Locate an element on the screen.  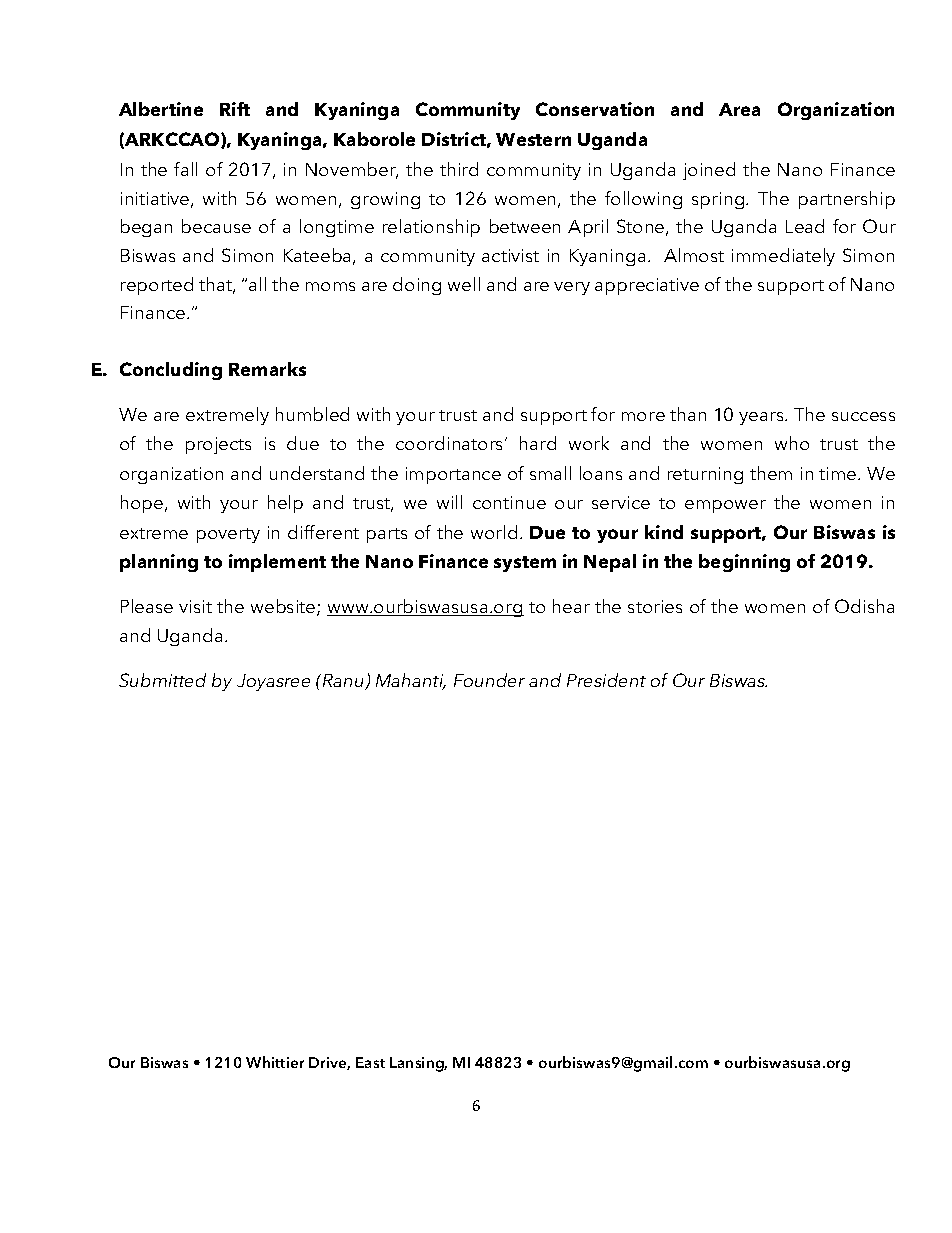
who is located at coordinates (792, 443).
